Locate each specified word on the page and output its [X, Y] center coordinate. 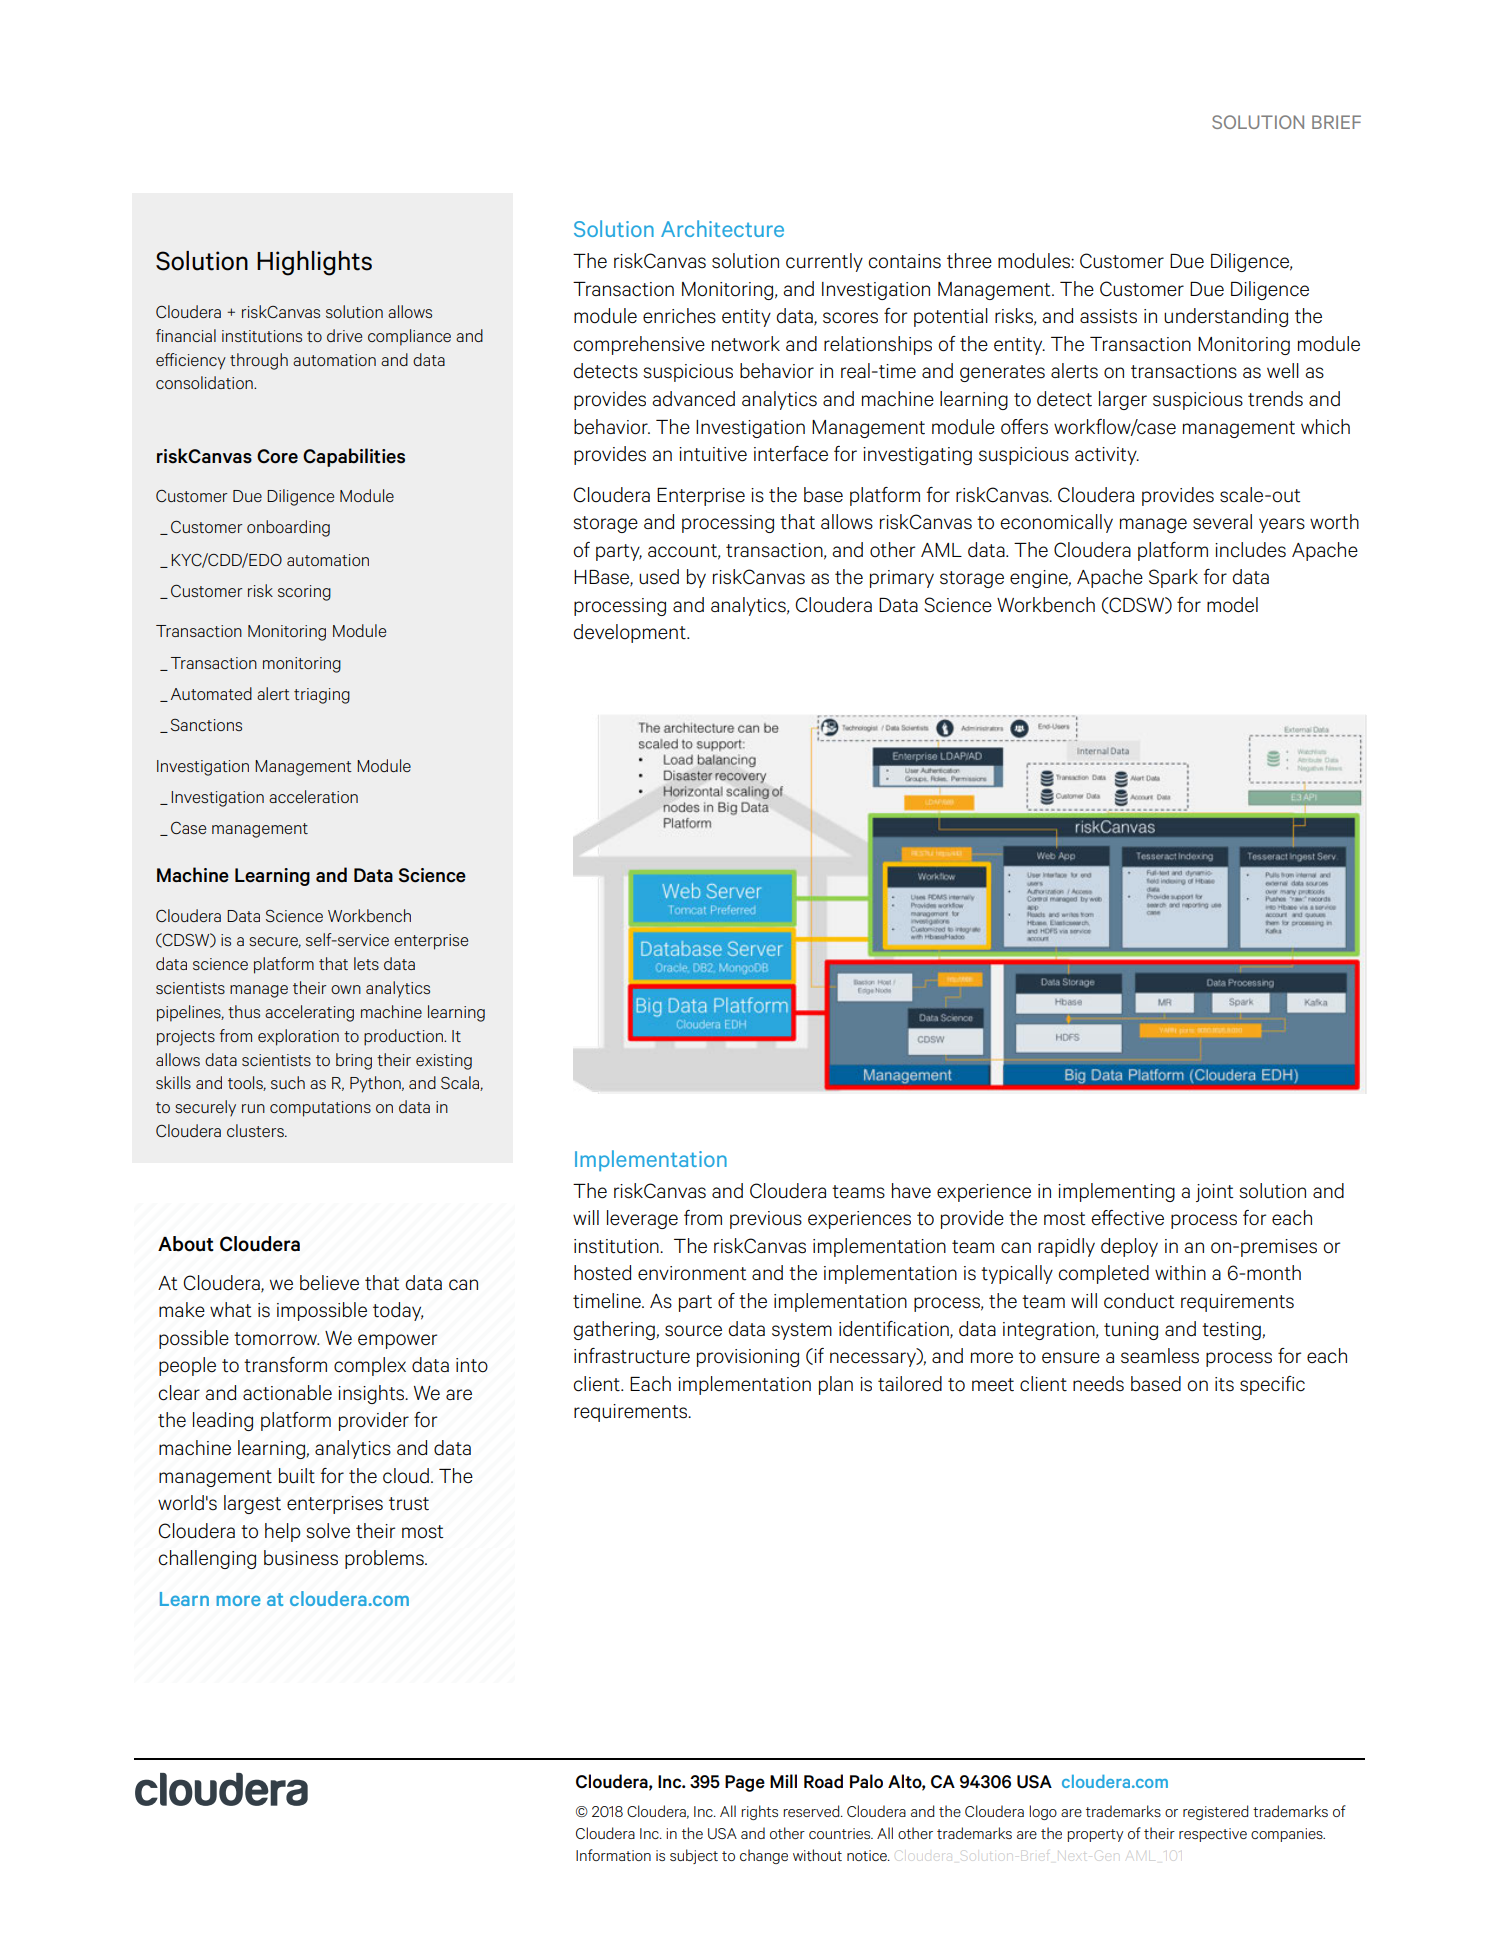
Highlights [314, 263]
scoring [304, 593]
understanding [1226, 317]
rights [759, 1812]
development [631, 633]
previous [766, 1220]
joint [1215, 1193]
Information [613, 1855]
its [1224, 1384]
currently [824, 262]
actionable [287, 1393]
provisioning [748, 1358]
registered [1215, 1812]
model [1232, 605]
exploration [298, 1037]
